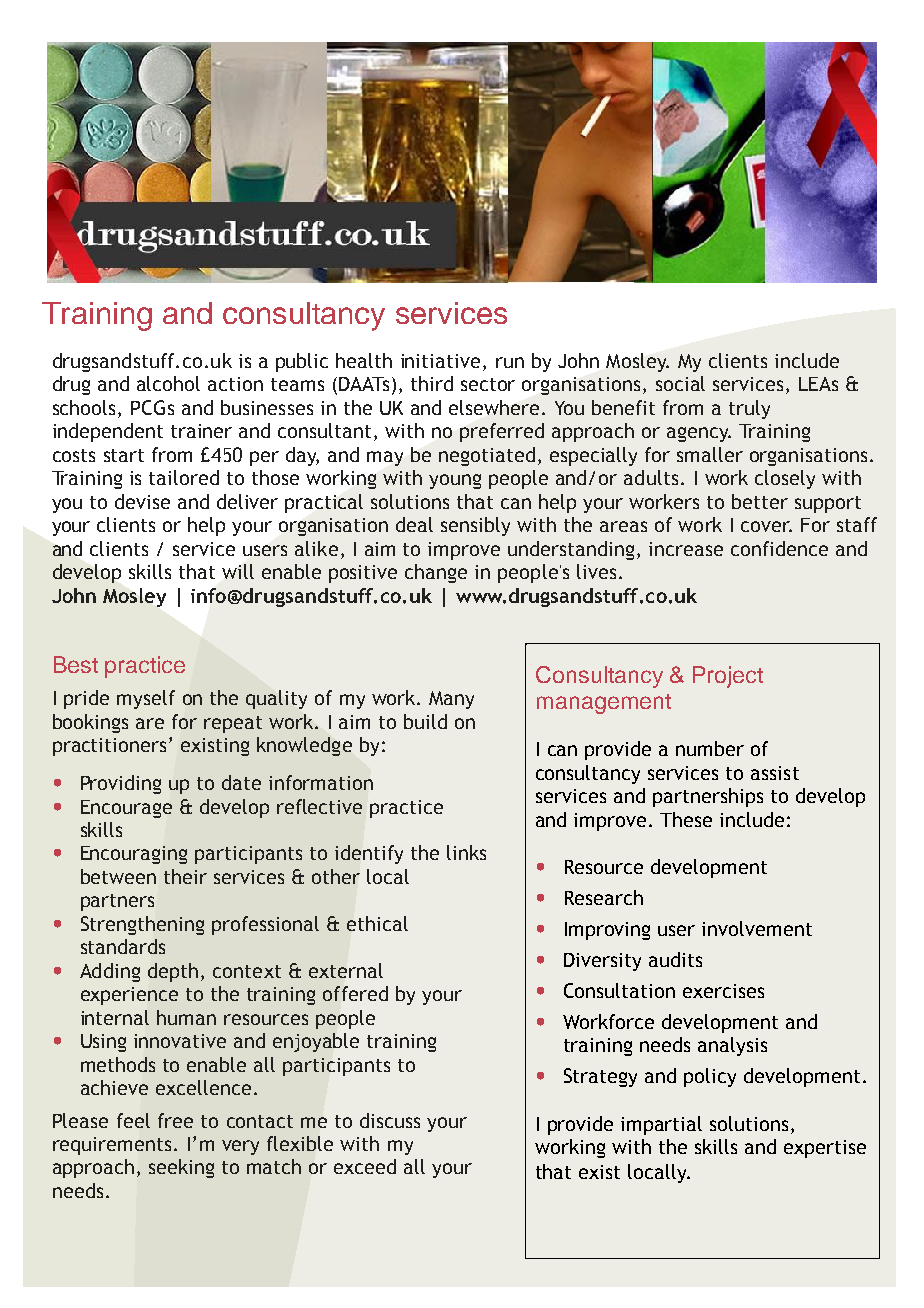 The image size is (924, 1308). Describe the element at coordinates (825, 1149) in the page. I see `expertise` at that location.
